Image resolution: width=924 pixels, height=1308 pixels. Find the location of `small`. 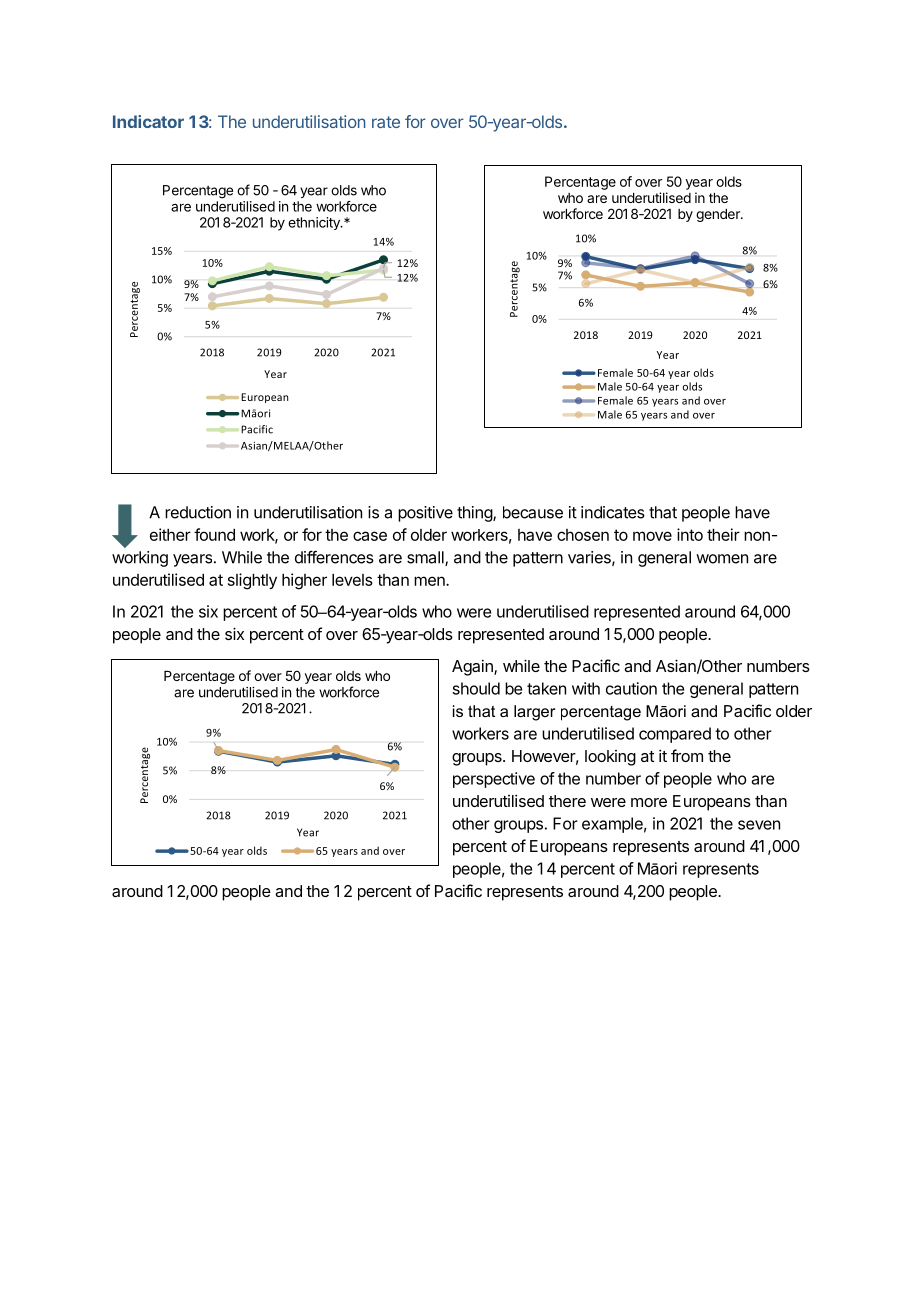

small is located at coordinates (426, 558).
